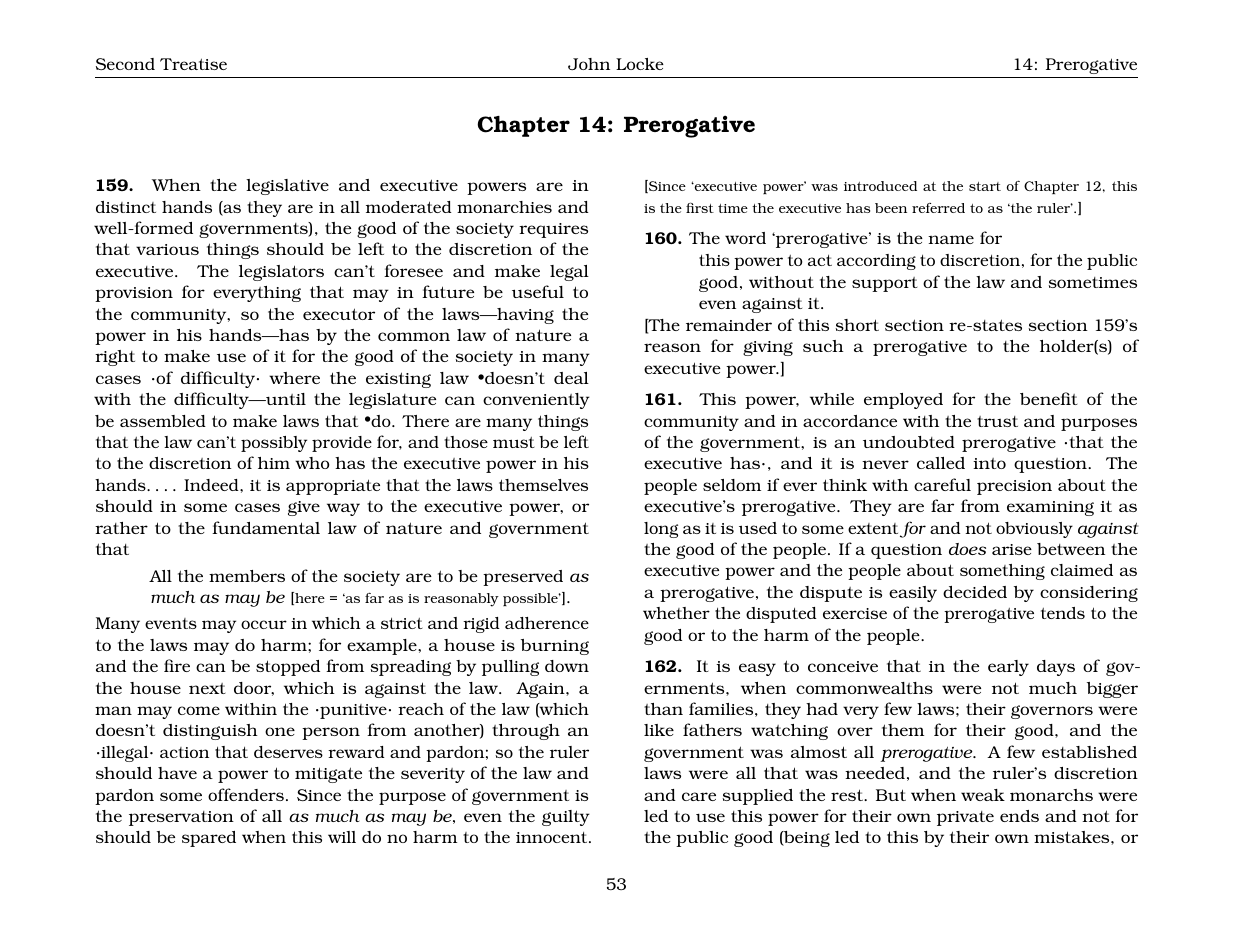 The width and height of the document is (1233, 952). Describe the element at coordinates (989, 463) in the document. I see `into` at that location.
